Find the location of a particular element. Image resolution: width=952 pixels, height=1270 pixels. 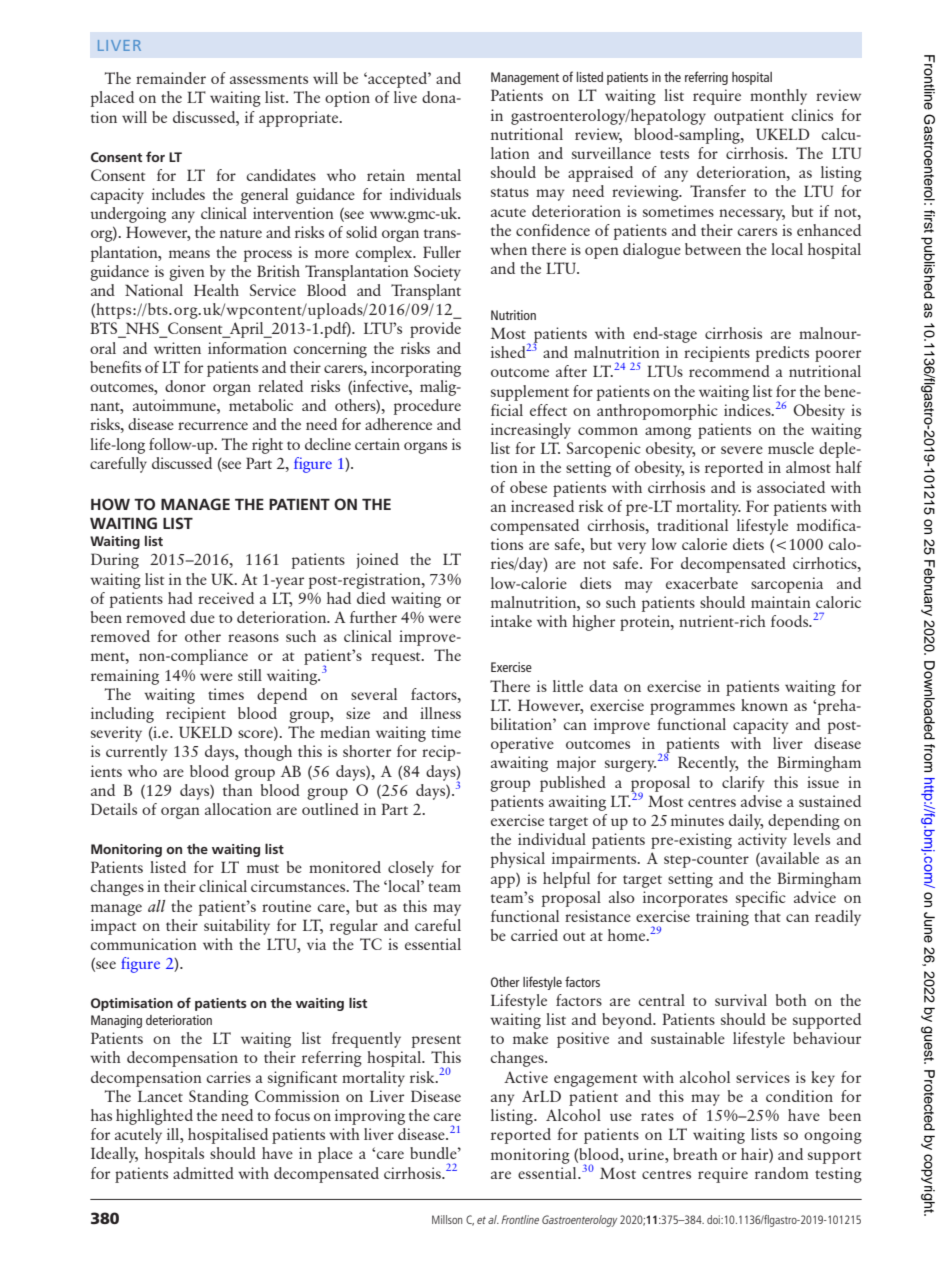

Active is located at coordinates (526, 1077).
